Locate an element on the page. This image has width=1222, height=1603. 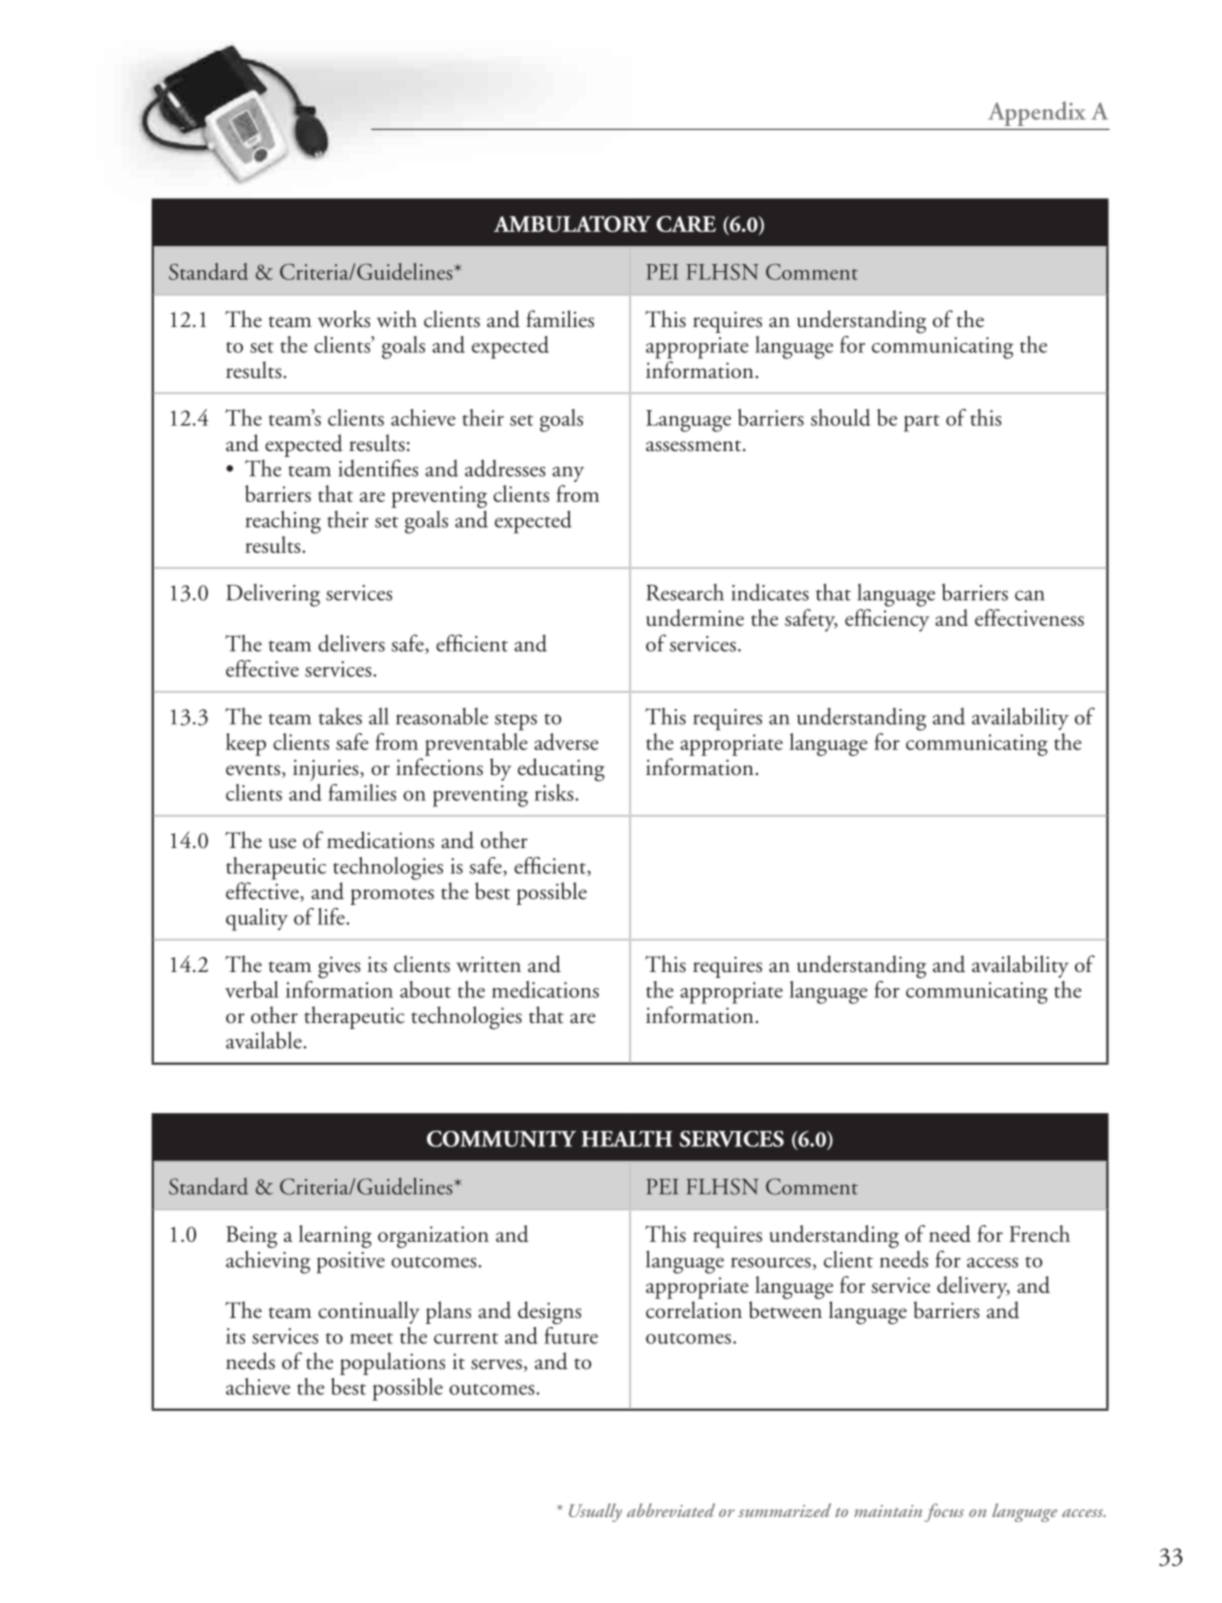
populations is located at coordinates (392, 1363).
